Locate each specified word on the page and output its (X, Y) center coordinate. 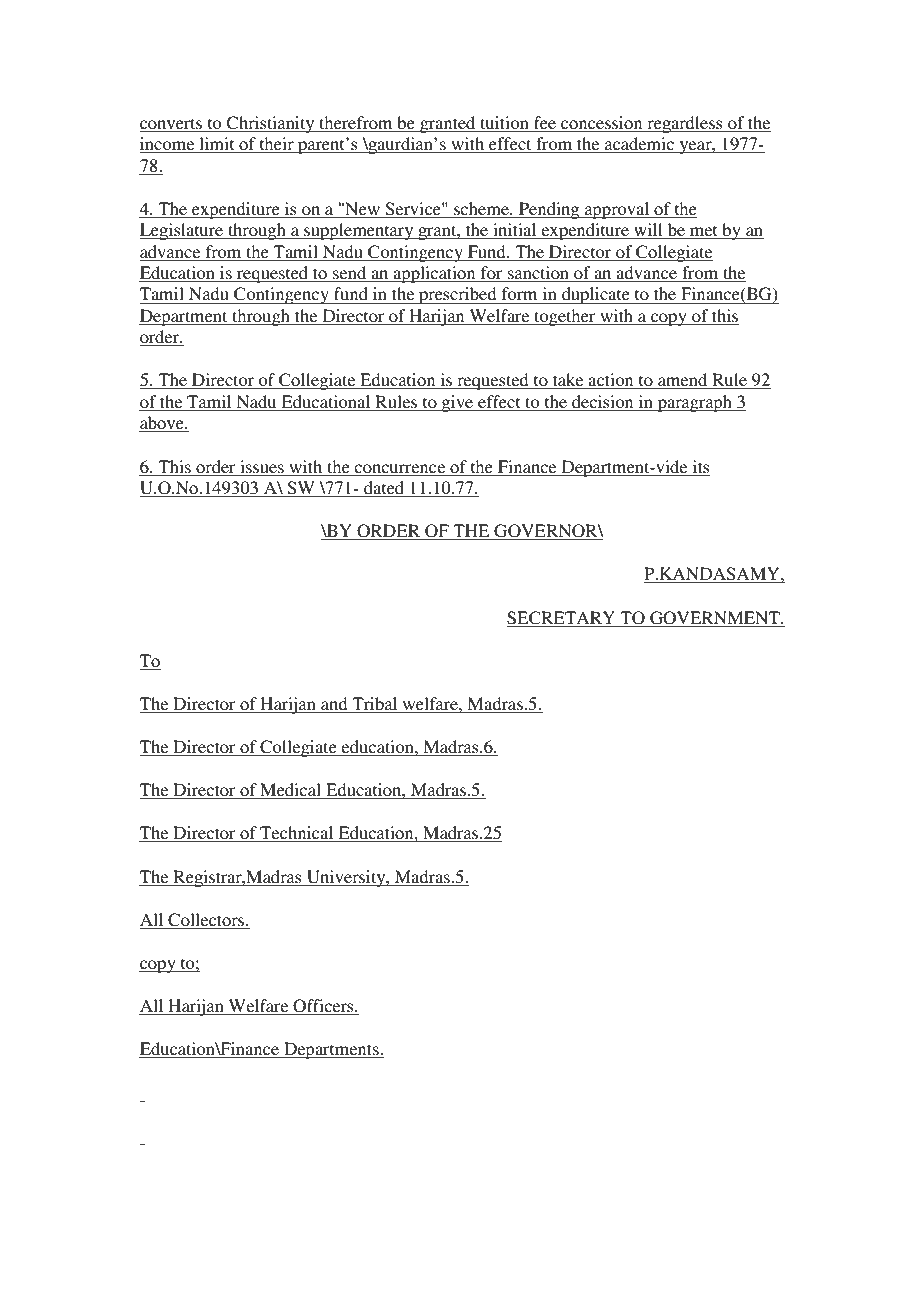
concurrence (399, 468)
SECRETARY (561, 618)
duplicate (596, 295)
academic (640, 145)
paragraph (694, 403)
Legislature (183, 231)
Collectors (207, 920)
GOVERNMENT (716, 618)
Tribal (374, 703)
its (701, 466)
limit (217, 145)
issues (262, 466)
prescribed (458, 295)
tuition (504, 122)
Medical (290, 791)
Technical (297, 834)
